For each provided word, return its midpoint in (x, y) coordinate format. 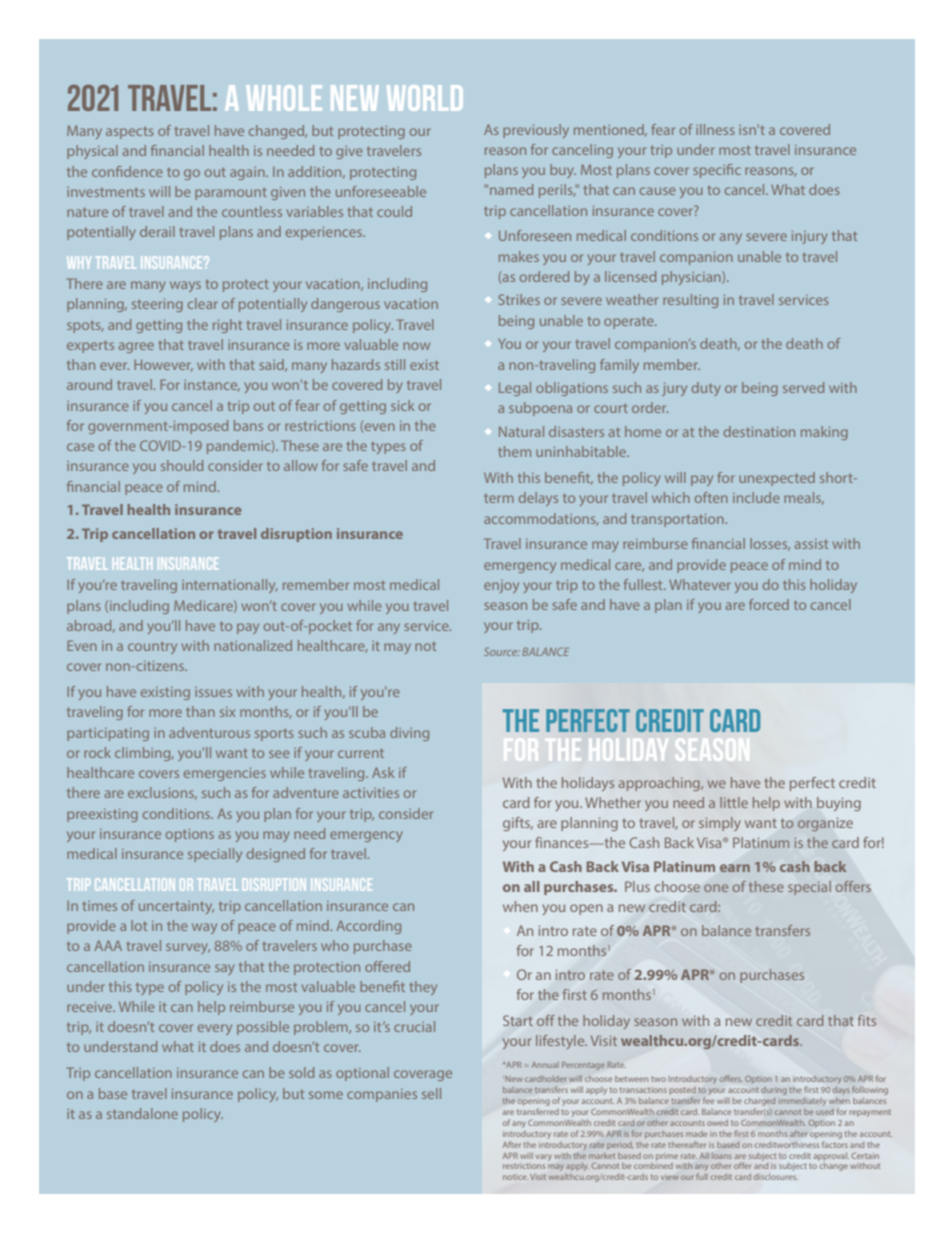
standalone (142, 1113)
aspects (130, 133)
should (182, 465)
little (734, 802)
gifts (518, 824)
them (514, 451)
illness (715, 129)
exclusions (162, 793)
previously (536, 131)
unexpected (777, 479)
